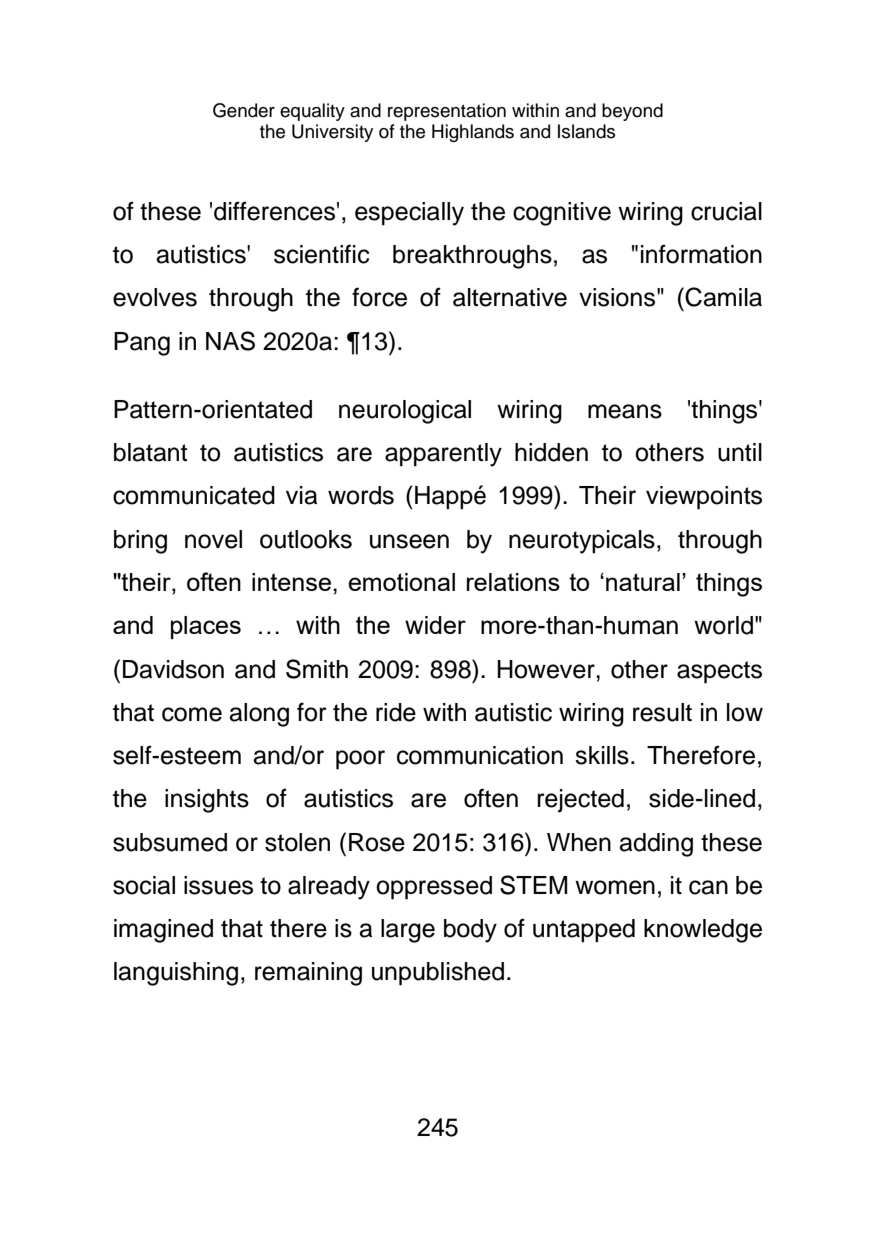 This screenshot has height=1244, width=876. What do you see at coordinates (244, 110) in the screenshot?
I see `Gender` at bounding box center [244, 110].
